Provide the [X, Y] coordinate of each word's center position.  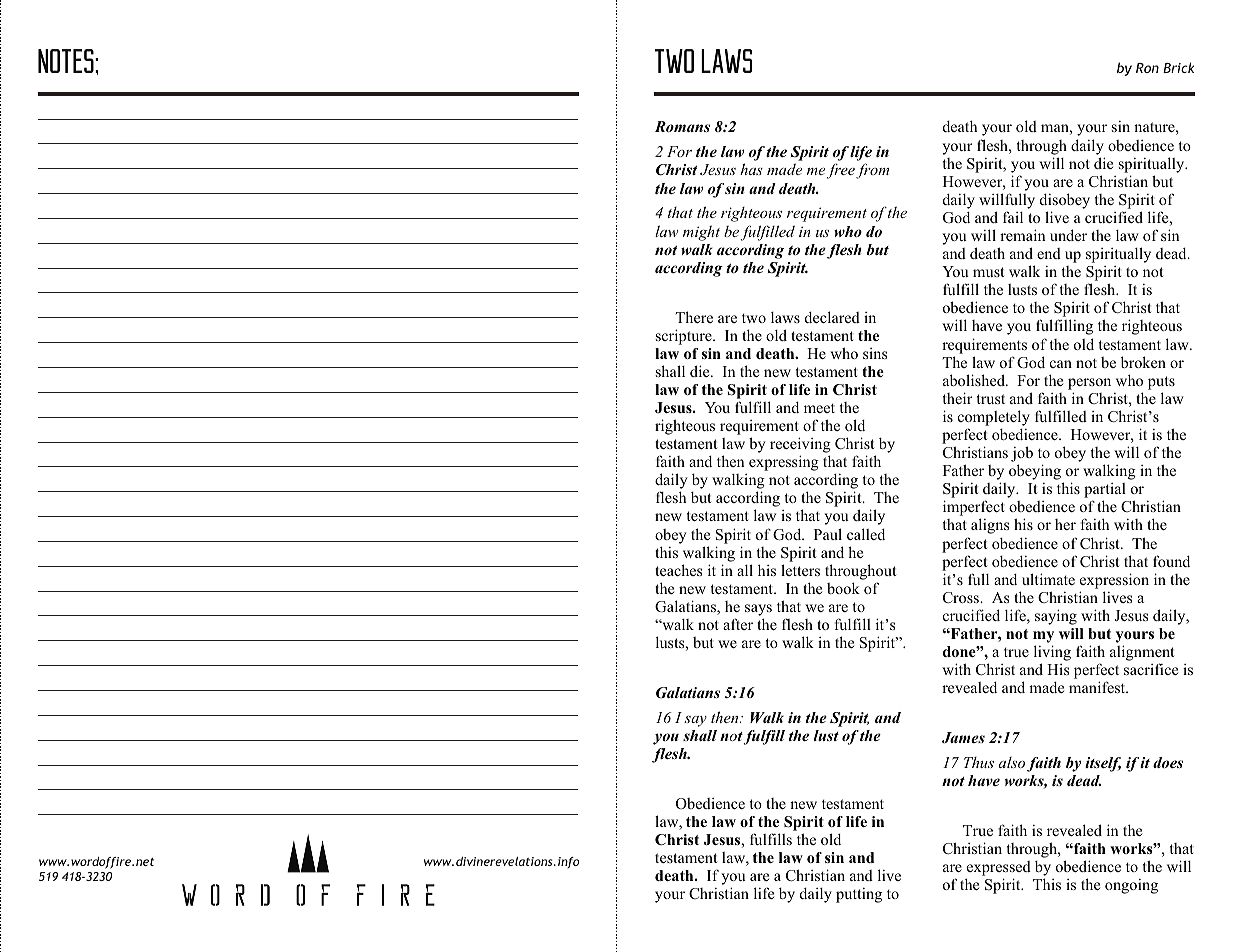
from [872, 171]
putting [859, 895]
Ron [1147, 68]
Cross [962, 597]
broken [1143, 362]
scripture [685, 337]
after [738, 624]
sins [875, 353]
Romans [682, 126]
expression [1114, 581]
